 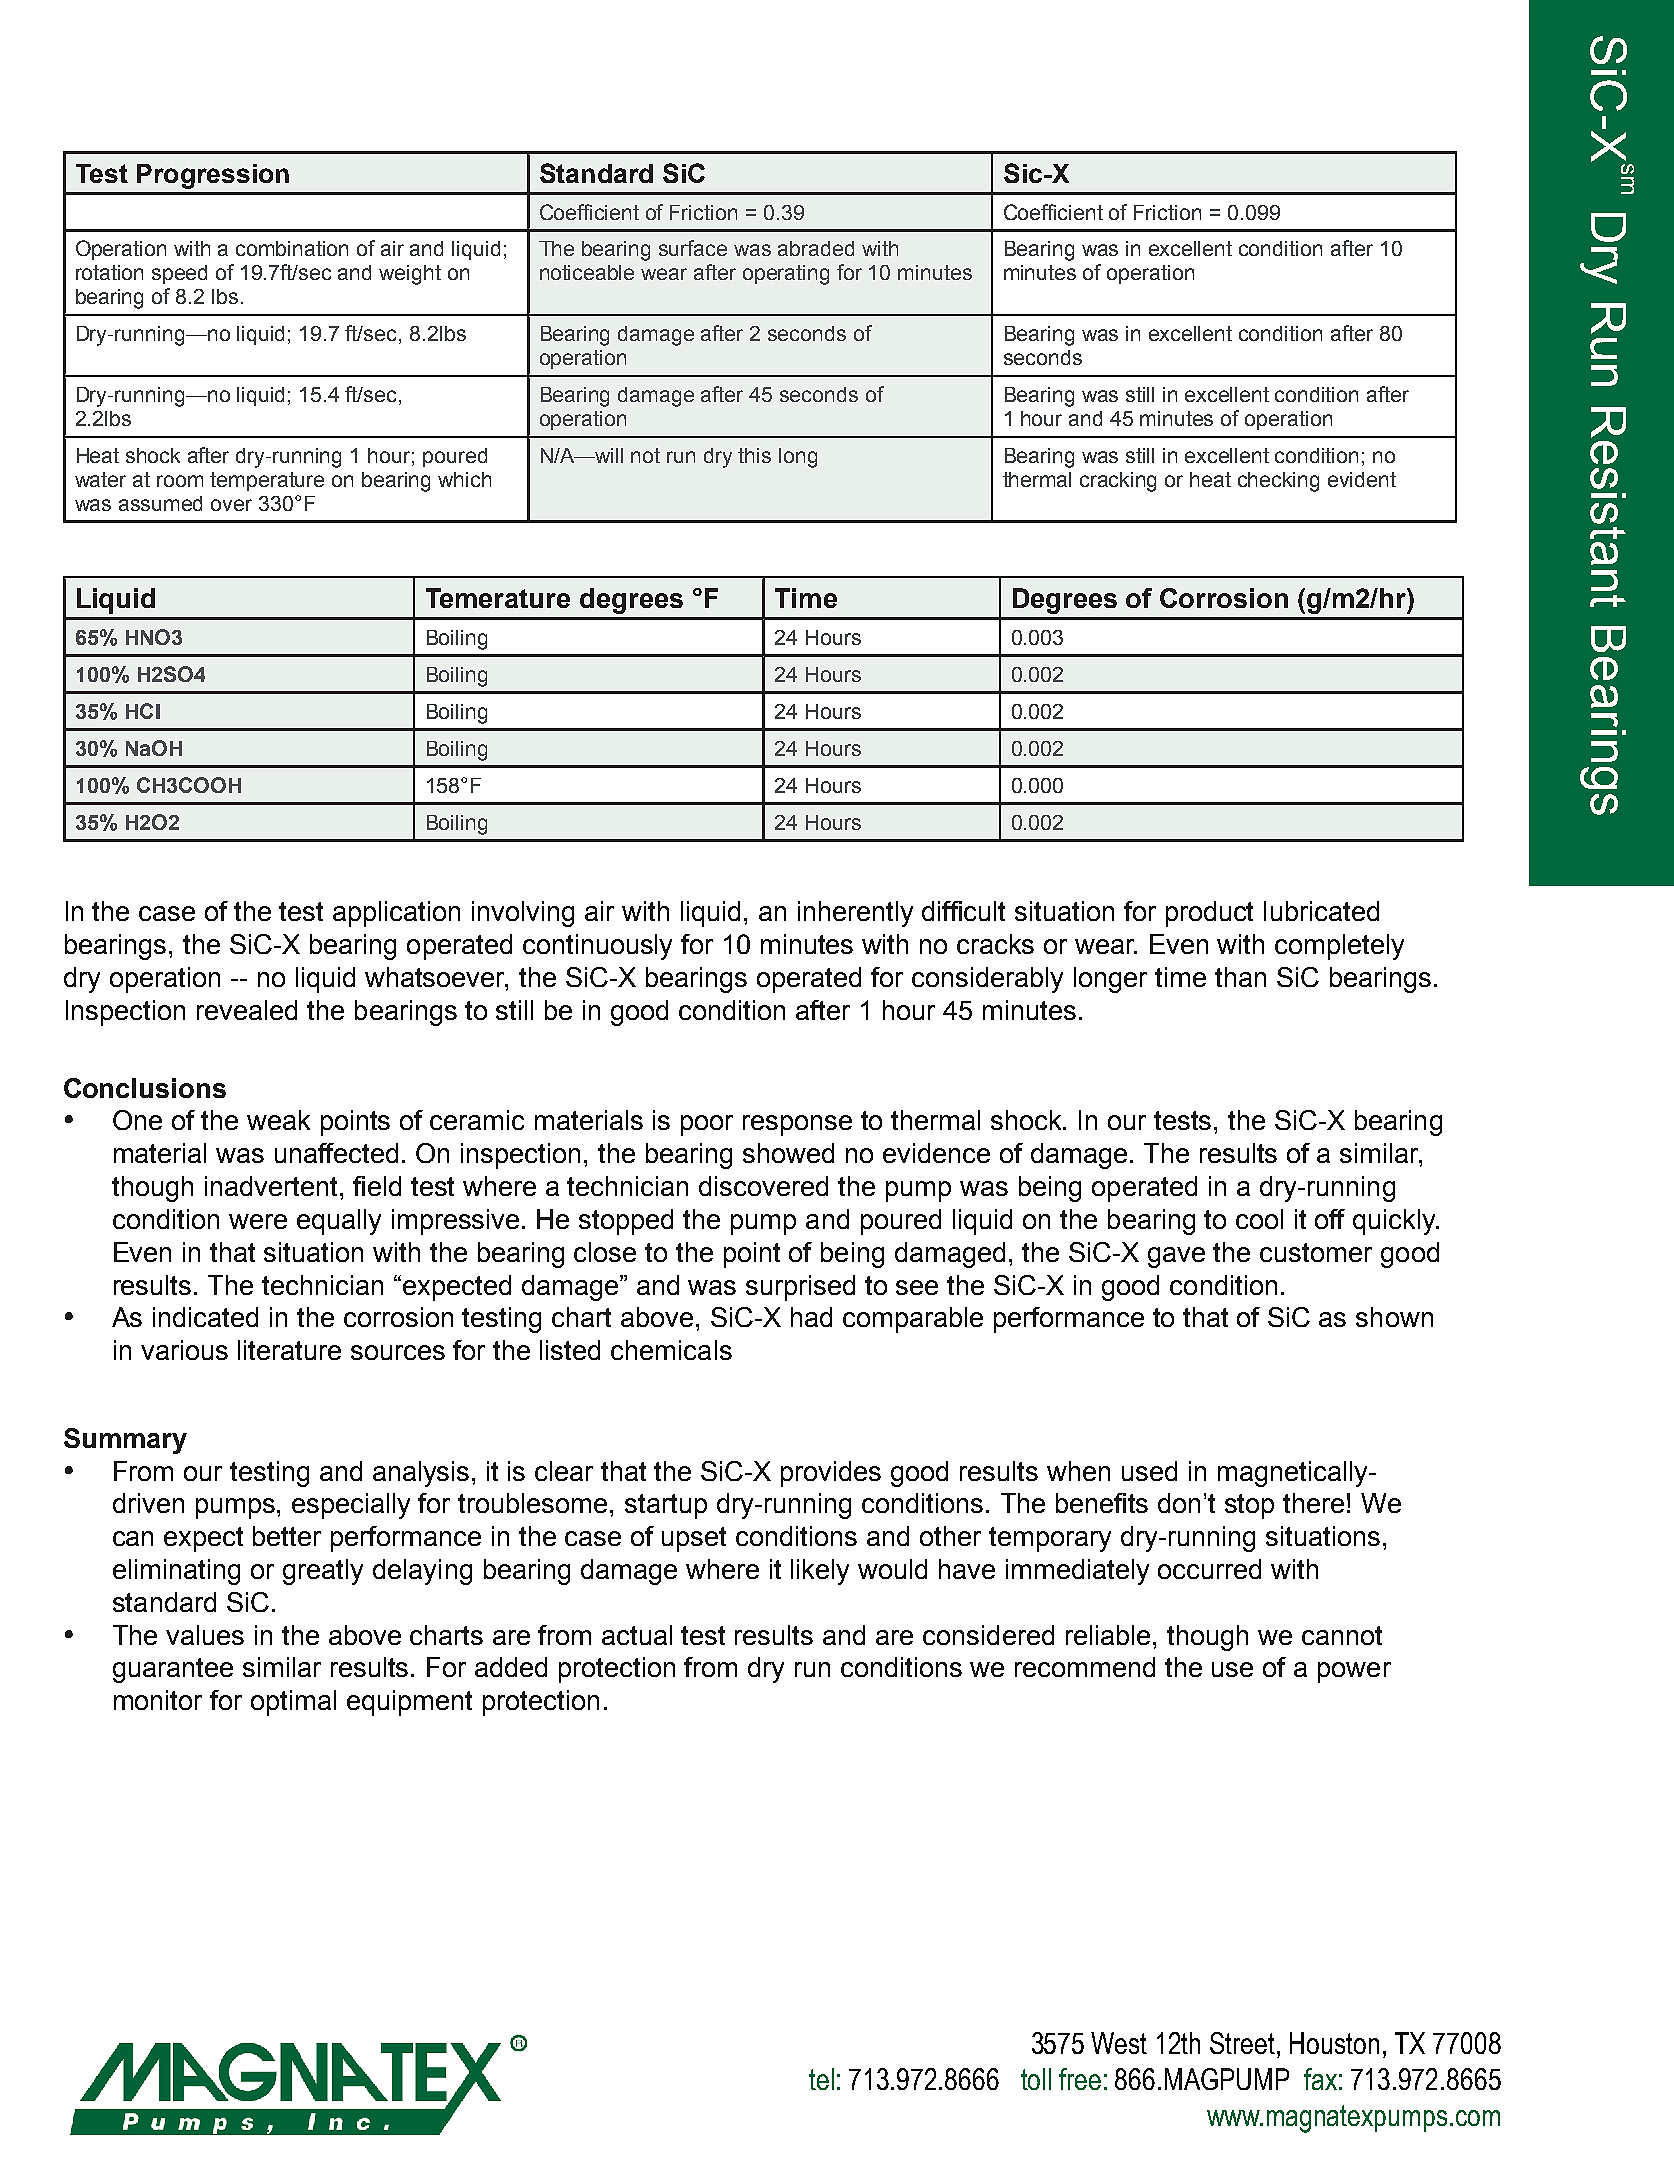 What do you see at coordinates (1278, 482) in the screenshot?
I see `checking` at bounding box center [1278, 482].
